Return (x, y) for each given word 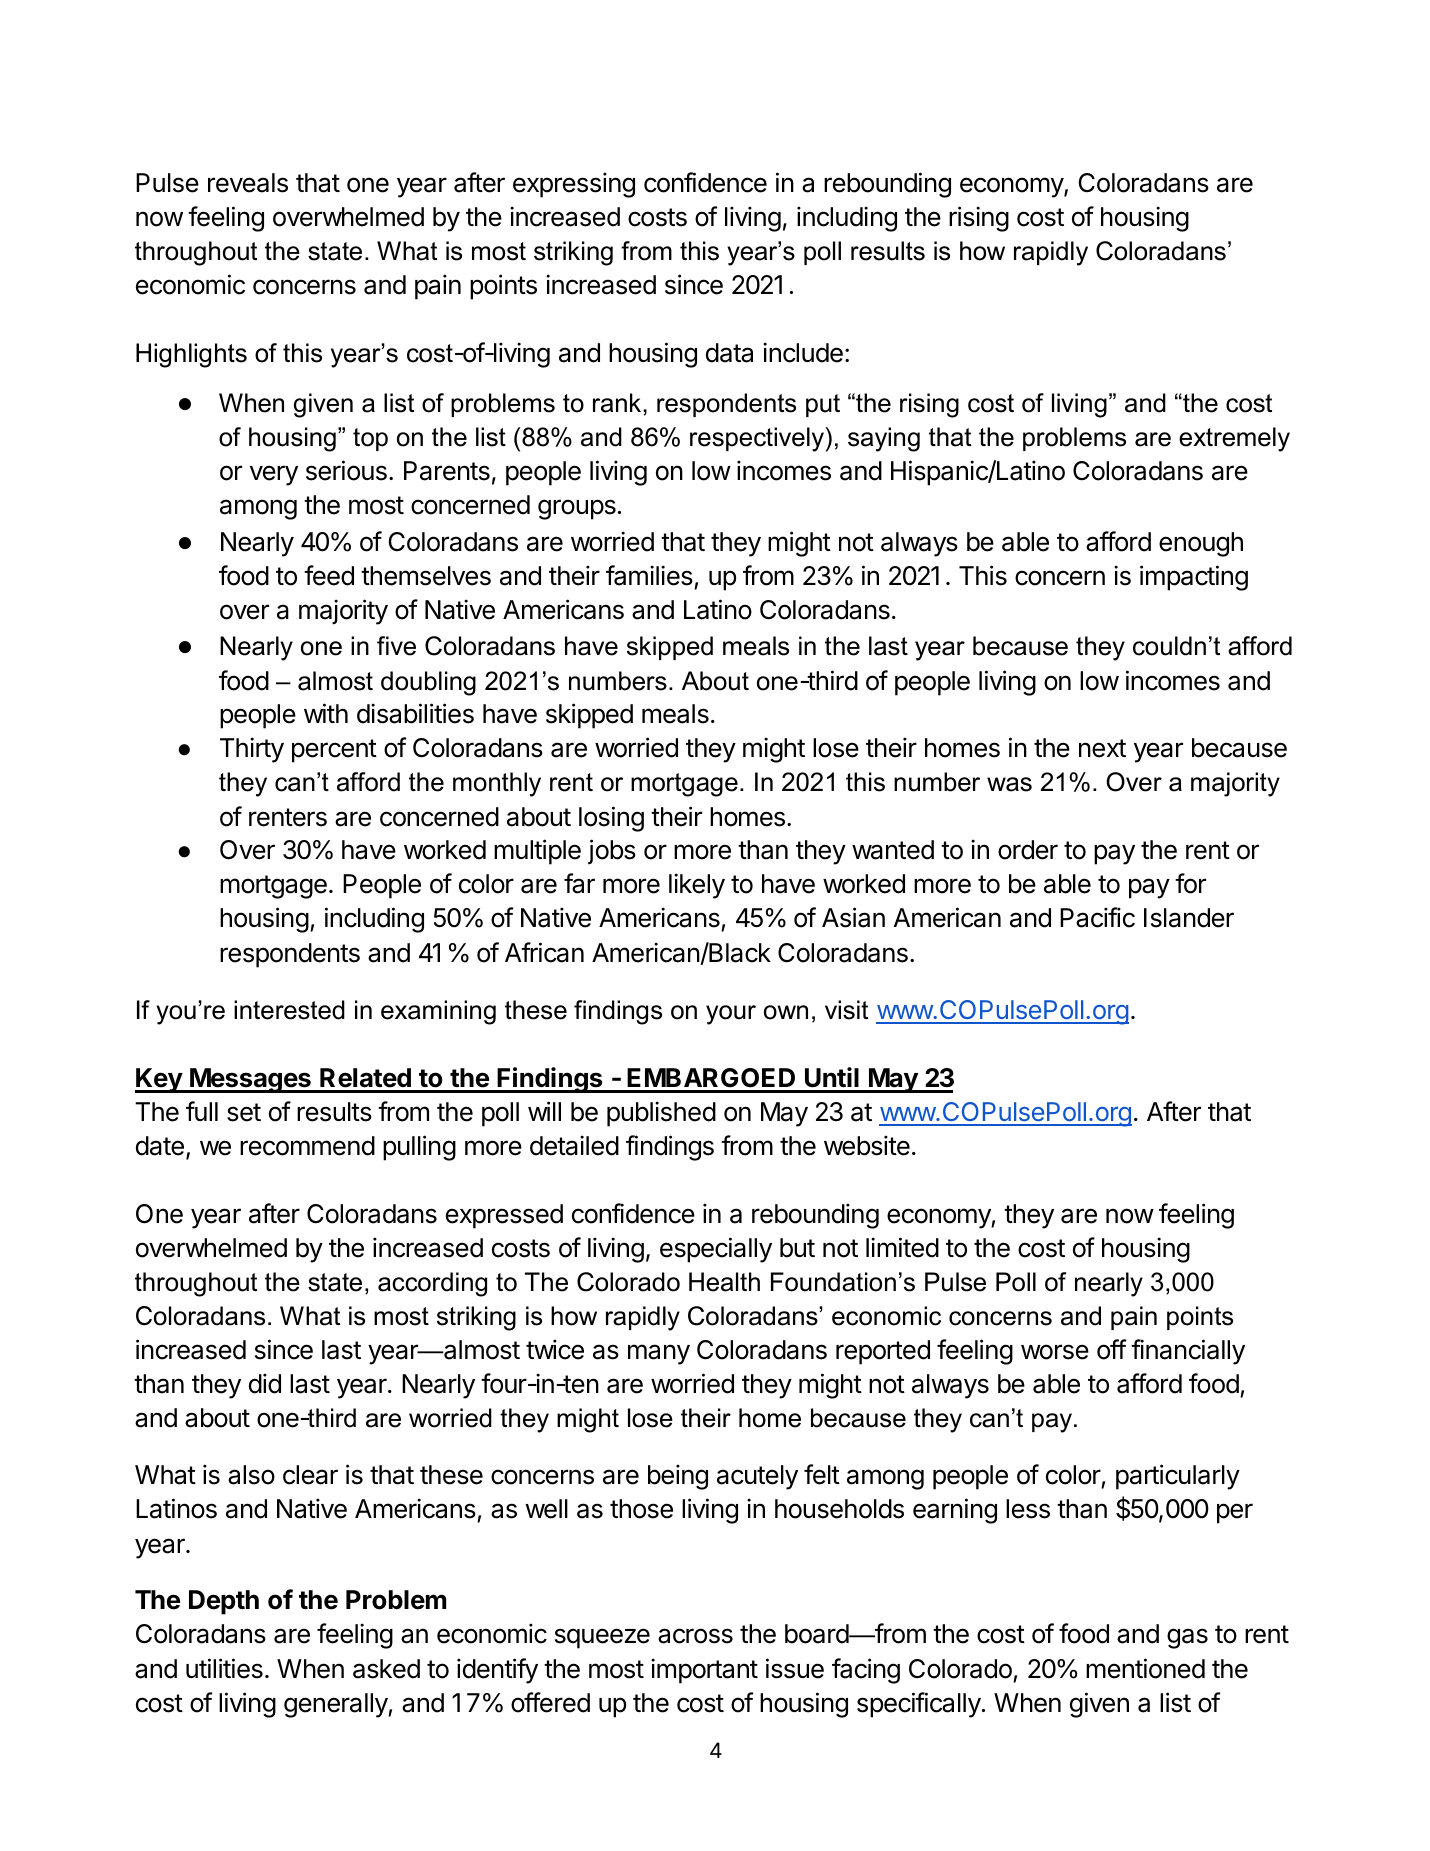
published (661, 1114)
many (659, 1354)
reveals (248, 183)
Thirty (252, 750)
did (265, 1383)
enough (1201, 544)
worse (1055, 1352)
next (1102, 748)
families (649, 575)
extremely (1234, 439)
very (274, 475)
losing (611, 819)
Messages (250, 1080)
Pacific (1097, 917)
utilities (224, 1668)
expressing (574, 185)
